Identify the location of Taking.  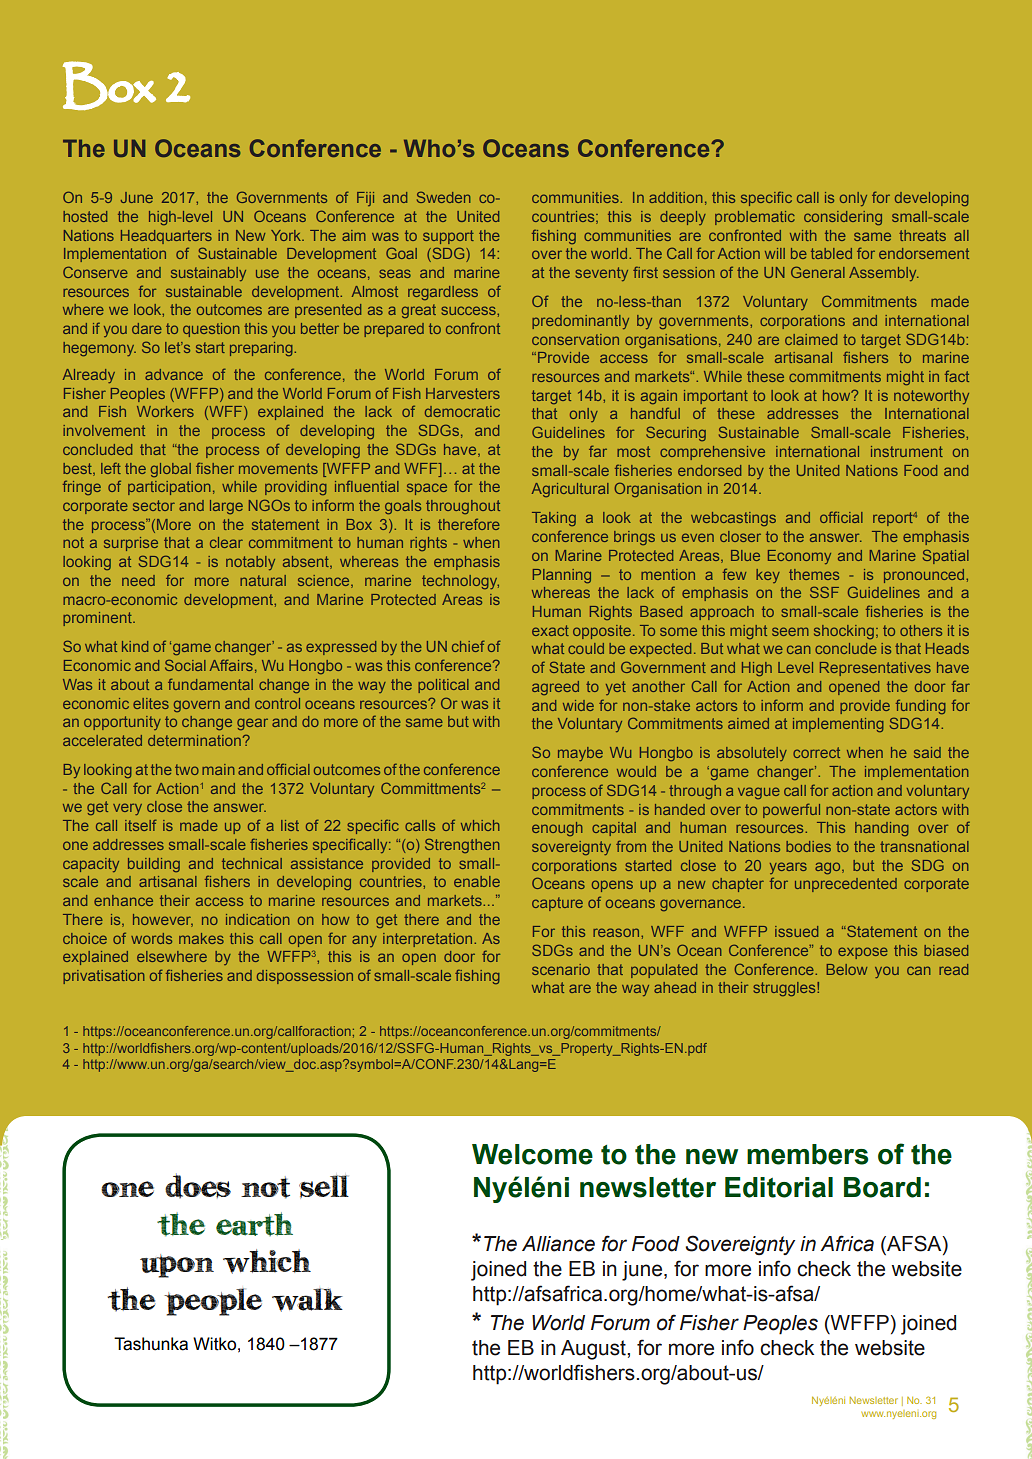
(554, 519).
